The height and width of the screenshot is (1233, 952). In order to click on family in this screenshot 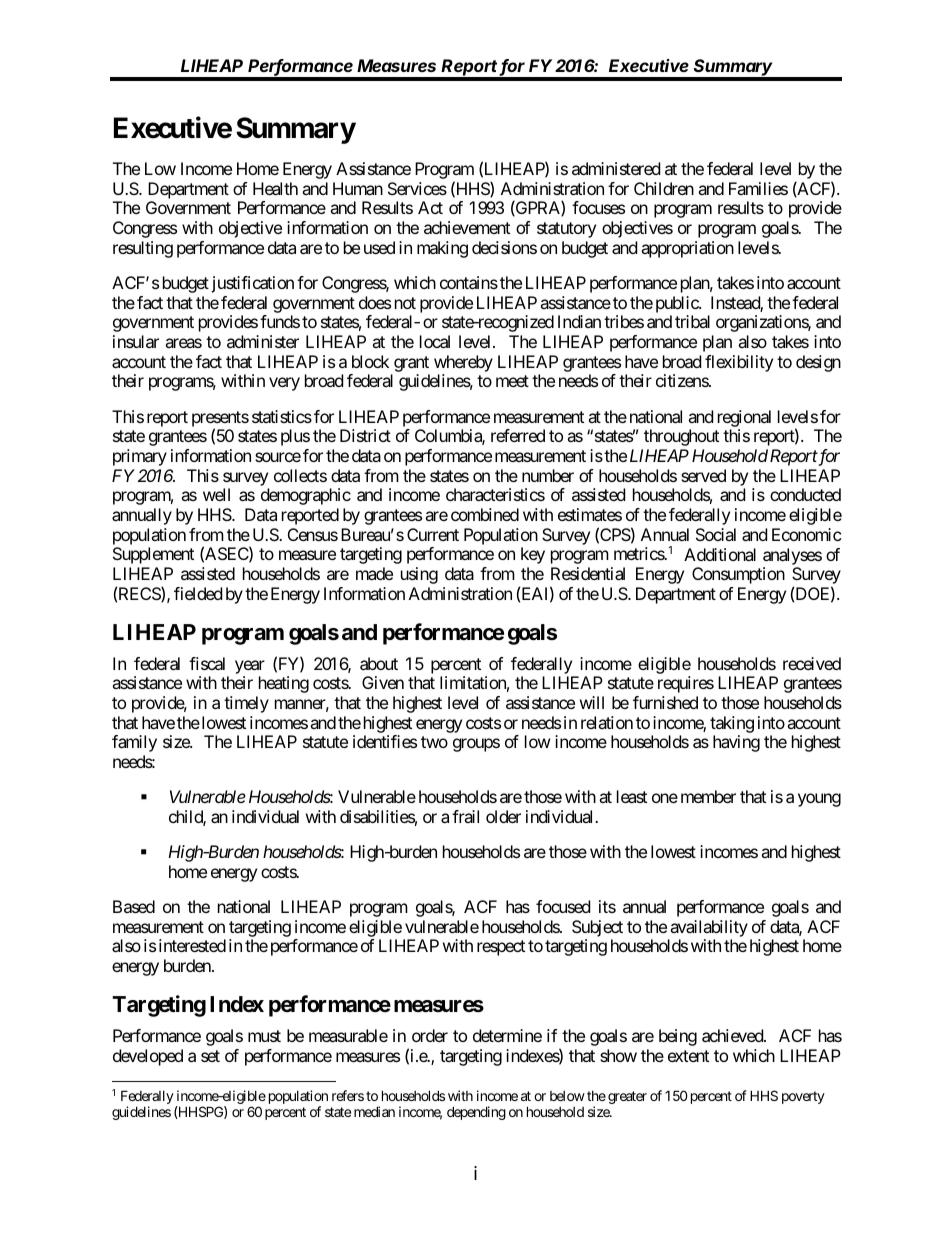, I will do `click(134, 743)`.
